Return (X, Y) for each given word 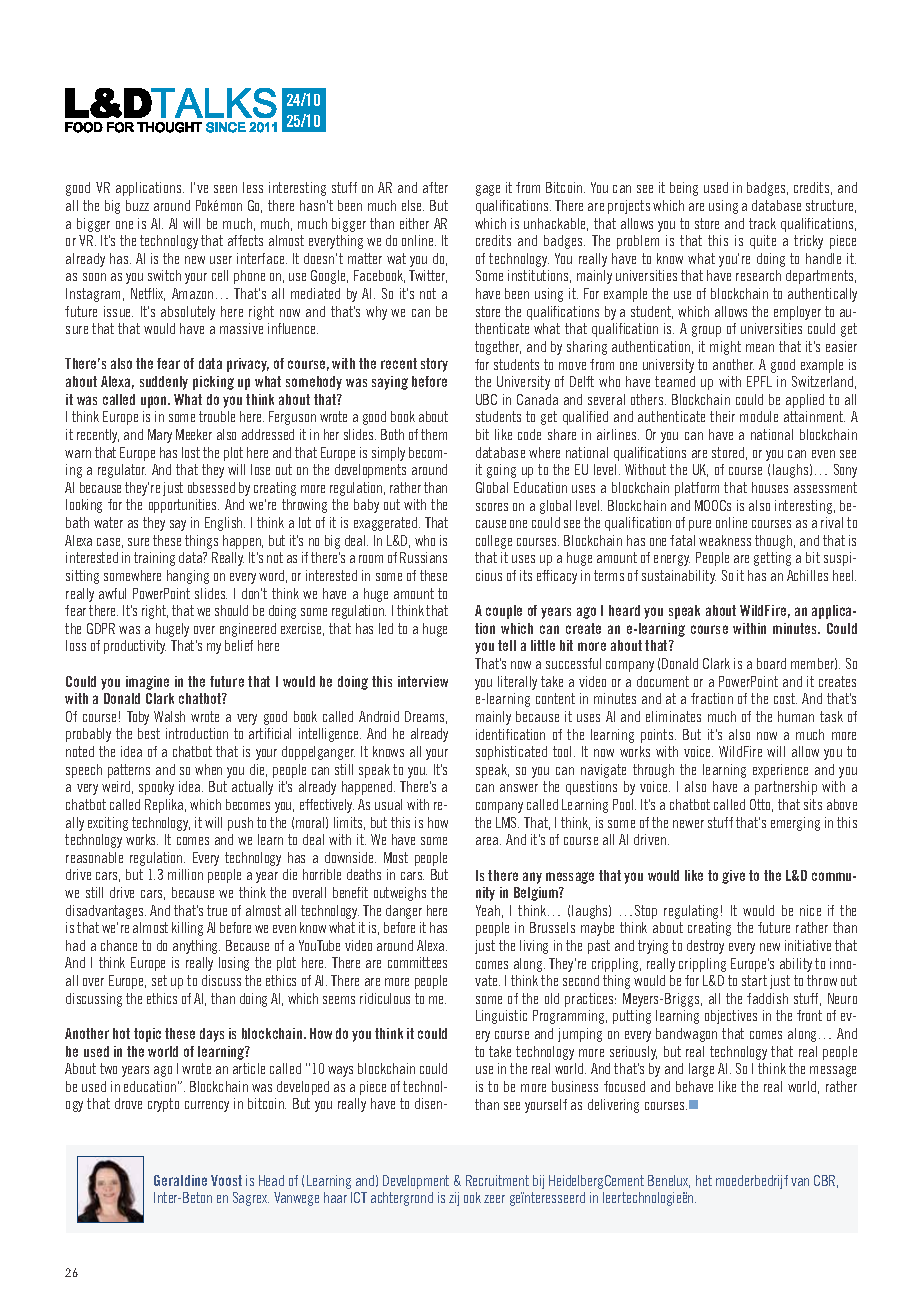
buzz (137, 205)
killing (187, 929)
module (759, 416)
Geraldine (180, 1180)
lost (191, 452)
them (434, 434)
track (762, 223)
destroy (705, 947)
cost (785, 698)
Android (379, 716)
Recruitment (497, 1180)
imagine (147, 683)
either (414, 223)
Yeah (488, 910)
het (704, 1180)
